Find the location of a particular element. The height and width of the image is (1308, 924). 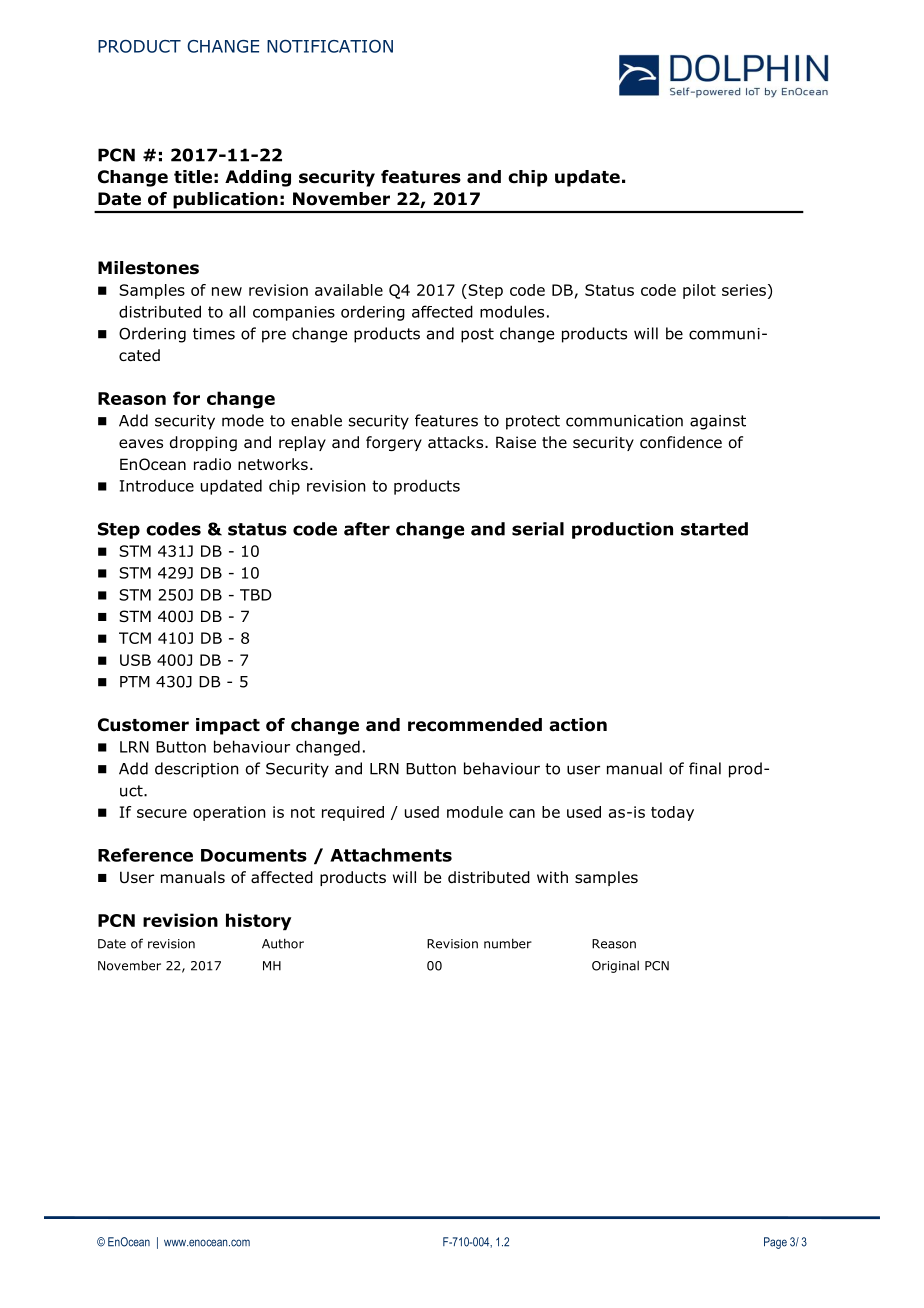

Page is located at coordinates (775, 1243).
